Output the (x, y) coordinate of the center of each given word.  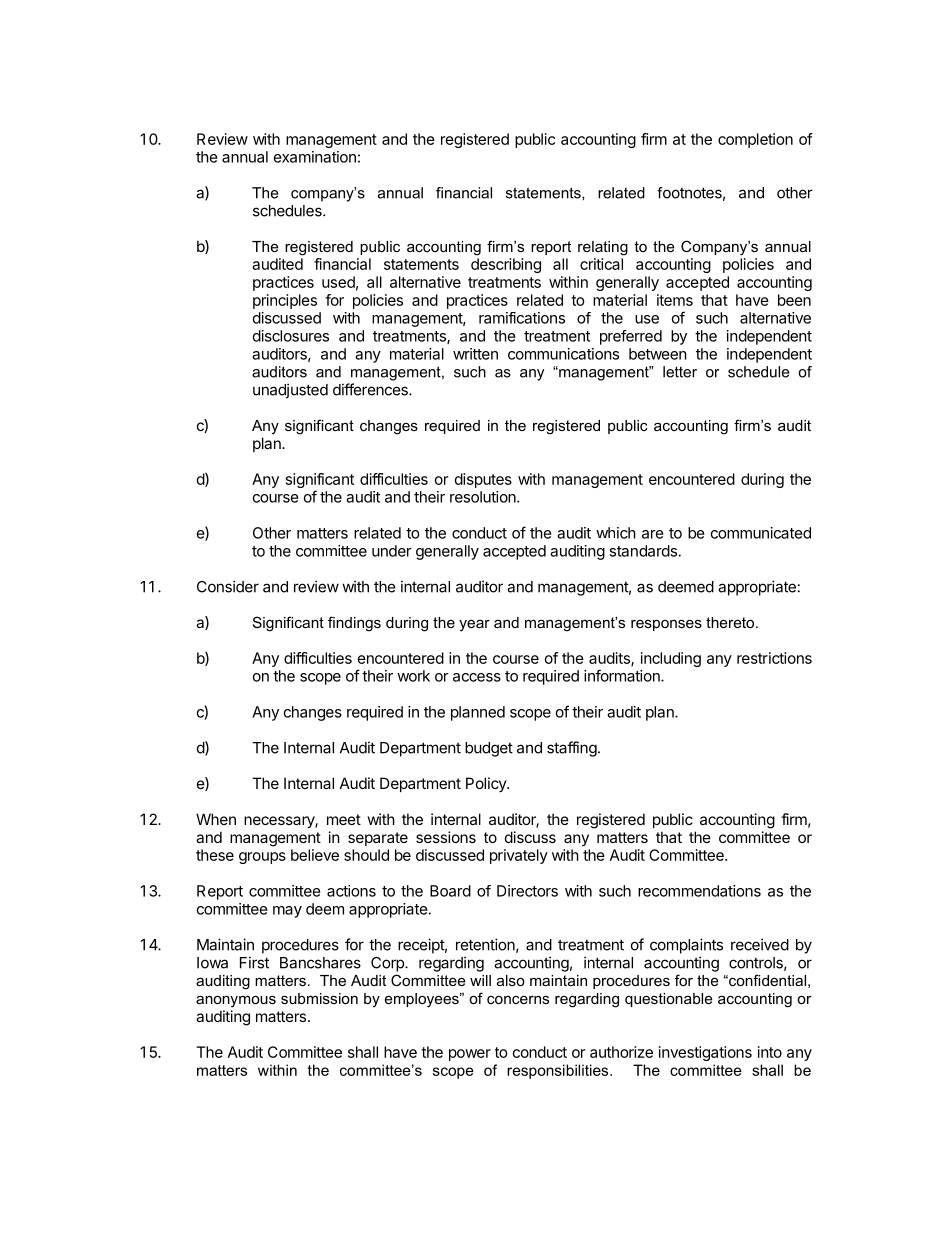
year (474, 625)
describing (506, 265)
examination (315, 157)
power (470, 1055)
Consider (228, 586)
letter (680, 372)
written (475, 354)
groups (262, 858)
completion (755, 140)
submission (319, 998)
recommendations (699, 891)
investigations (705, 1053)
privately (519, 856)
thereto (731, 622)
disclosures (291, 336)
